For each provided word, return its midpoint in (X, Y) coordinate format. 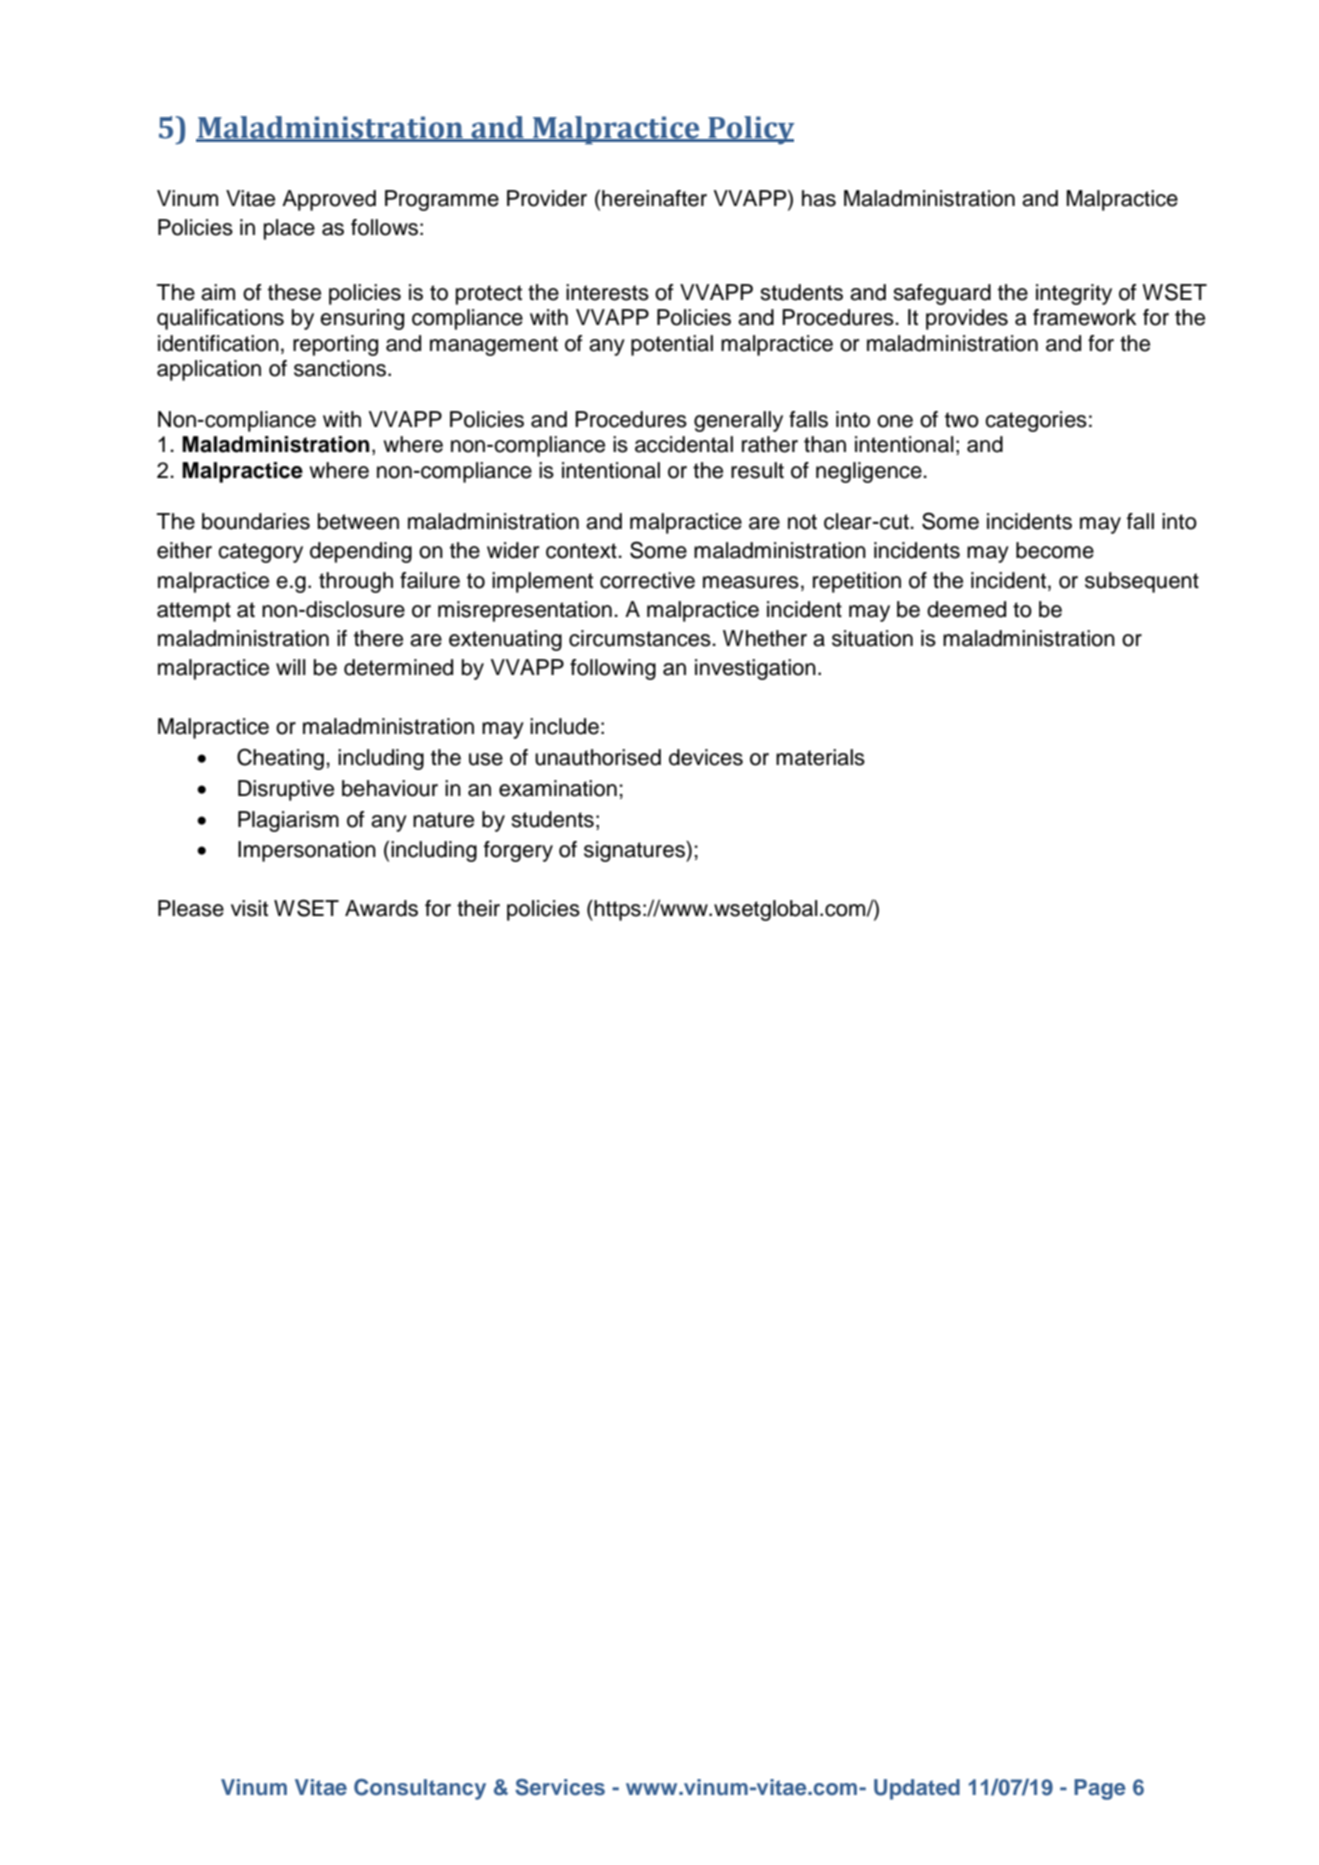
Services (560, 1787)
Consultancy (420, 1789)
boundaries (256, 521)
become (1055, 550)
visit (249, 908)
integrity (1074, 294)
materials (820, 757)
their (478, 908)
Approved (329, 200)
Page (1100, 1789)
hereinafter (654, 198)
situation (872, 638)
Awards (381, 908)
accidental (684, 444)
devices (706, 757)
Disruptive (286, 790)
